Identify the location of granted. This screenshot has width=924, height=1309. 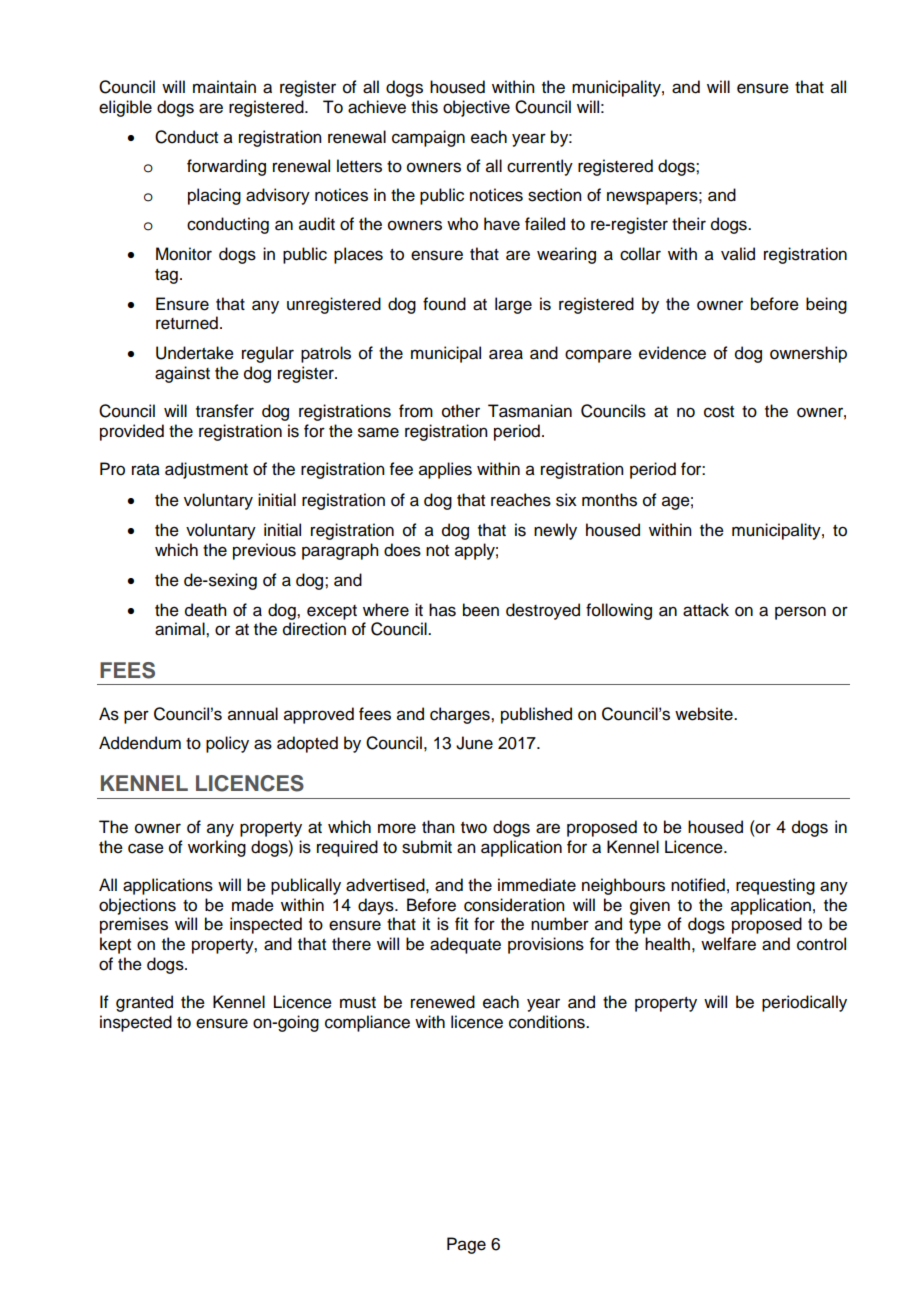
(144, 1003).
